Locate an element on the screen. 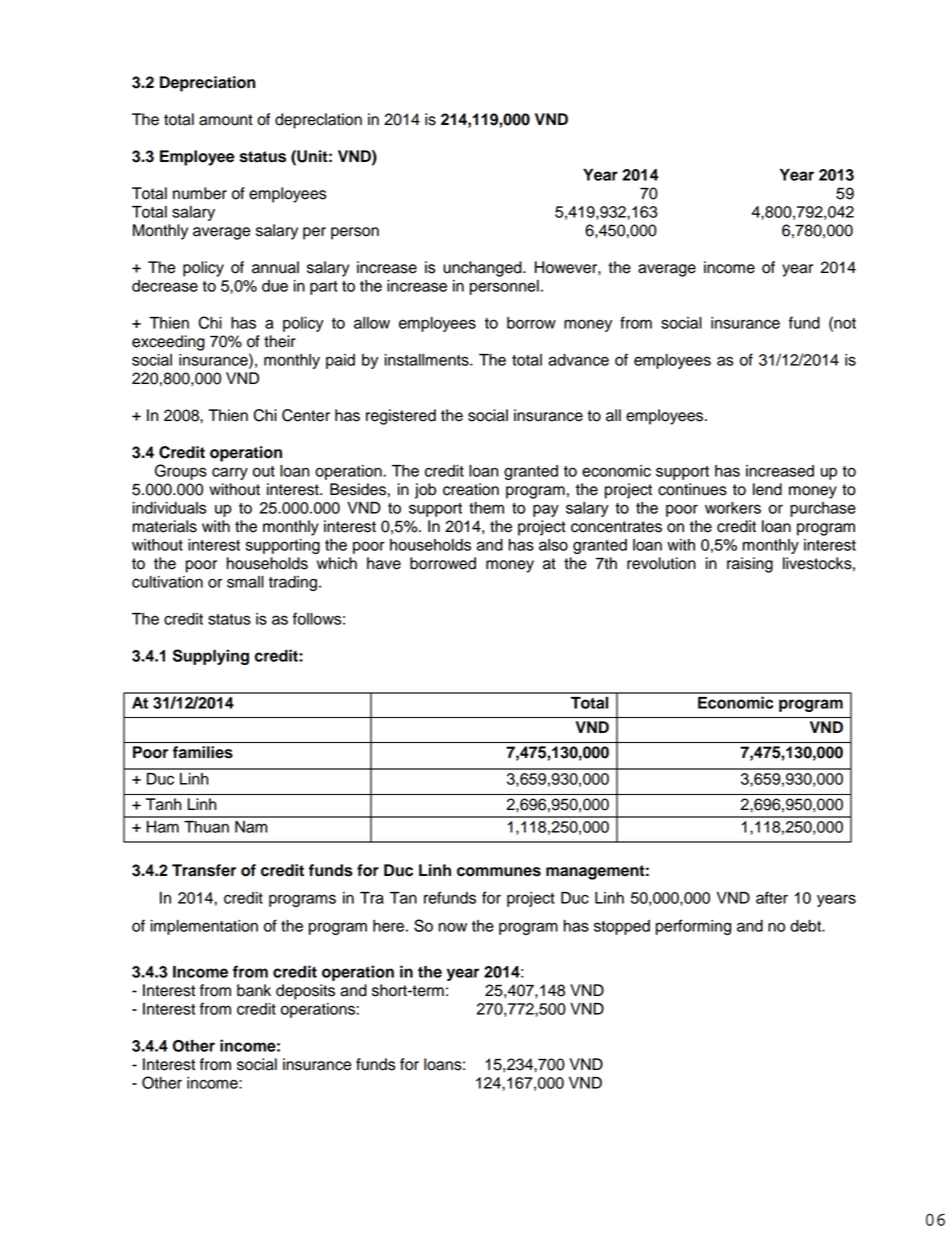 The width and height of the screenshot is (952, 1233). now is located at coordinates (452, 927).
